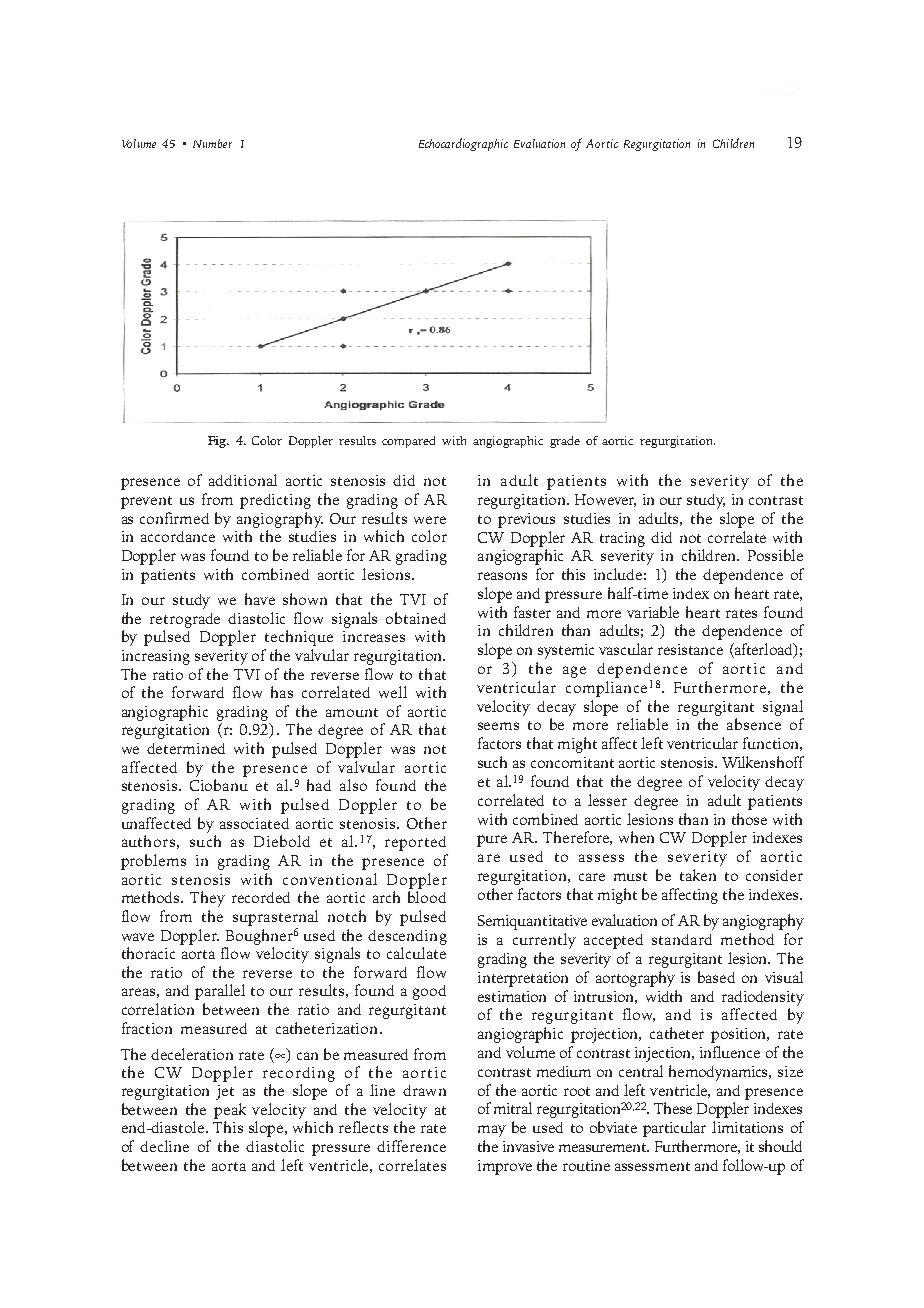  Describe the element at coordinates (775, 555) in the screenshot. I see `Possible` at that location.
